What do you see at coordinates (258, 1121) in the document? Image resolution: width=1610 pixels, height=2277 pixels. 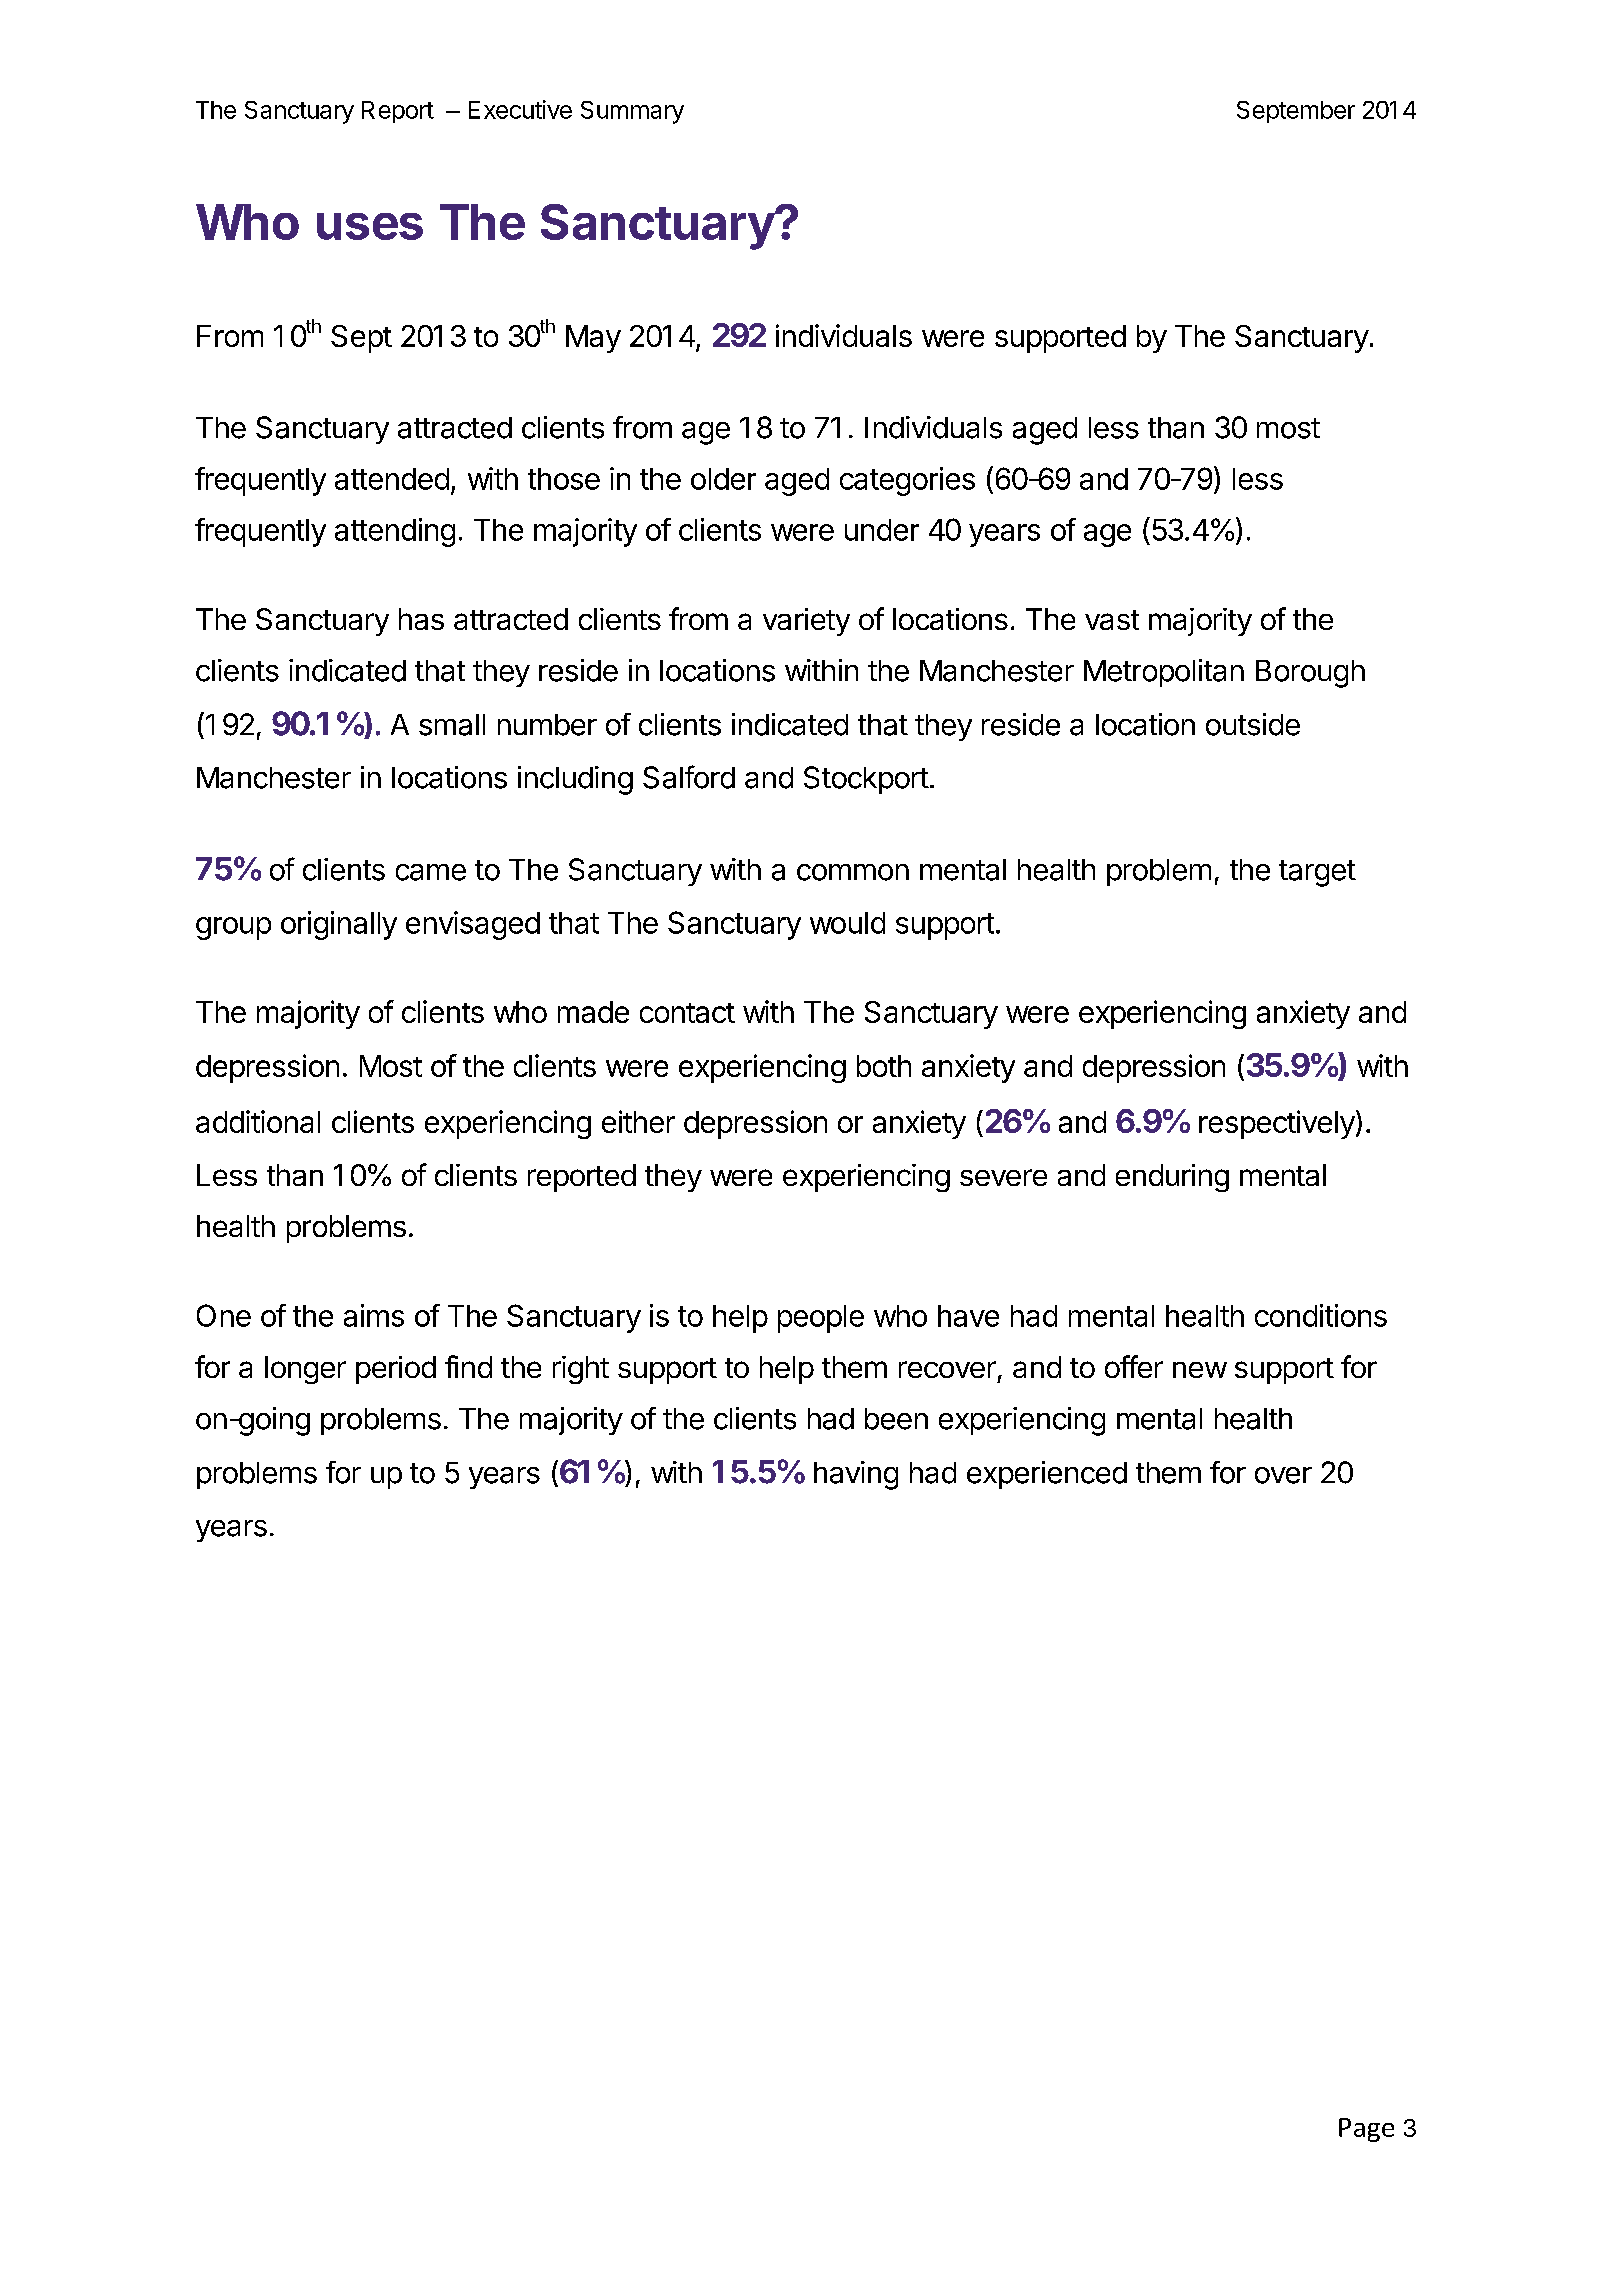 I see `additional` at bounding box center [258, 1121].
